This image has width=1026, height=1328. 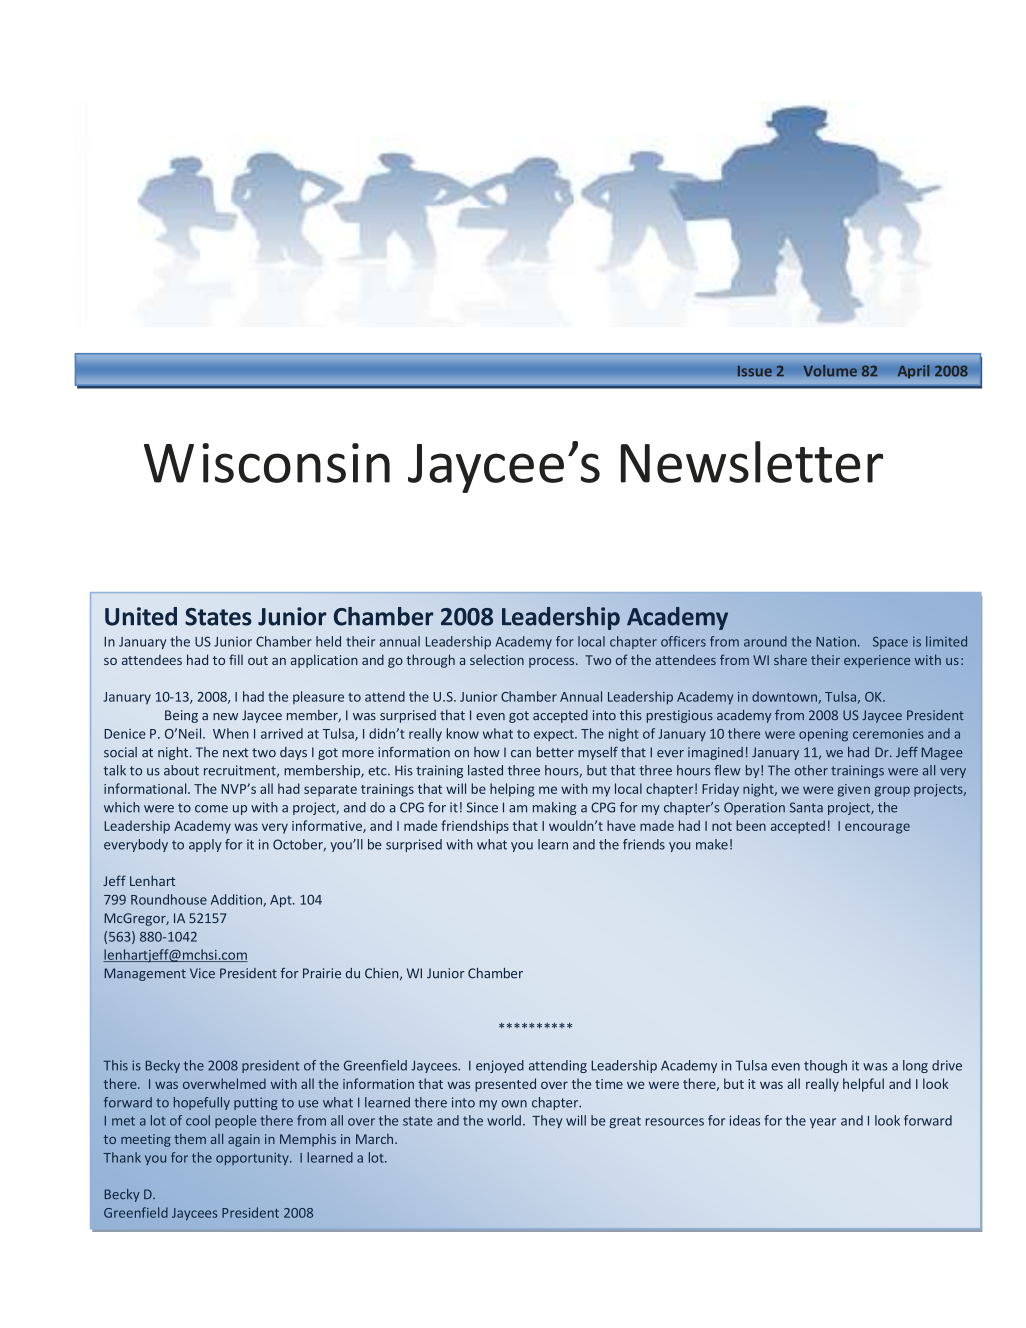 I want to click on Volume, so click(x=830, y=371).
